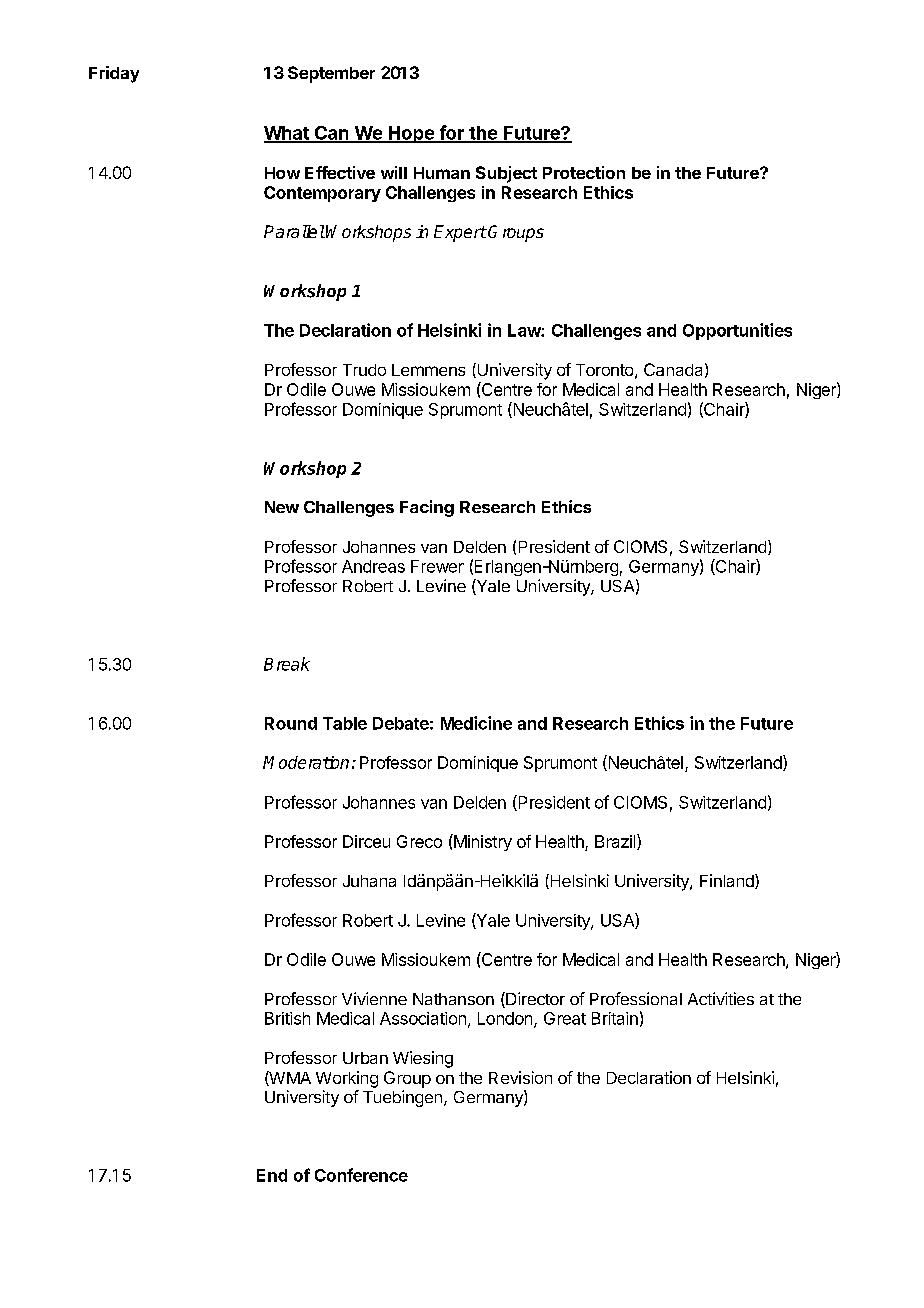  What do you see at coordinates (114, 74) in the page?
I see `Friday` at bounding box center [114, 74].
